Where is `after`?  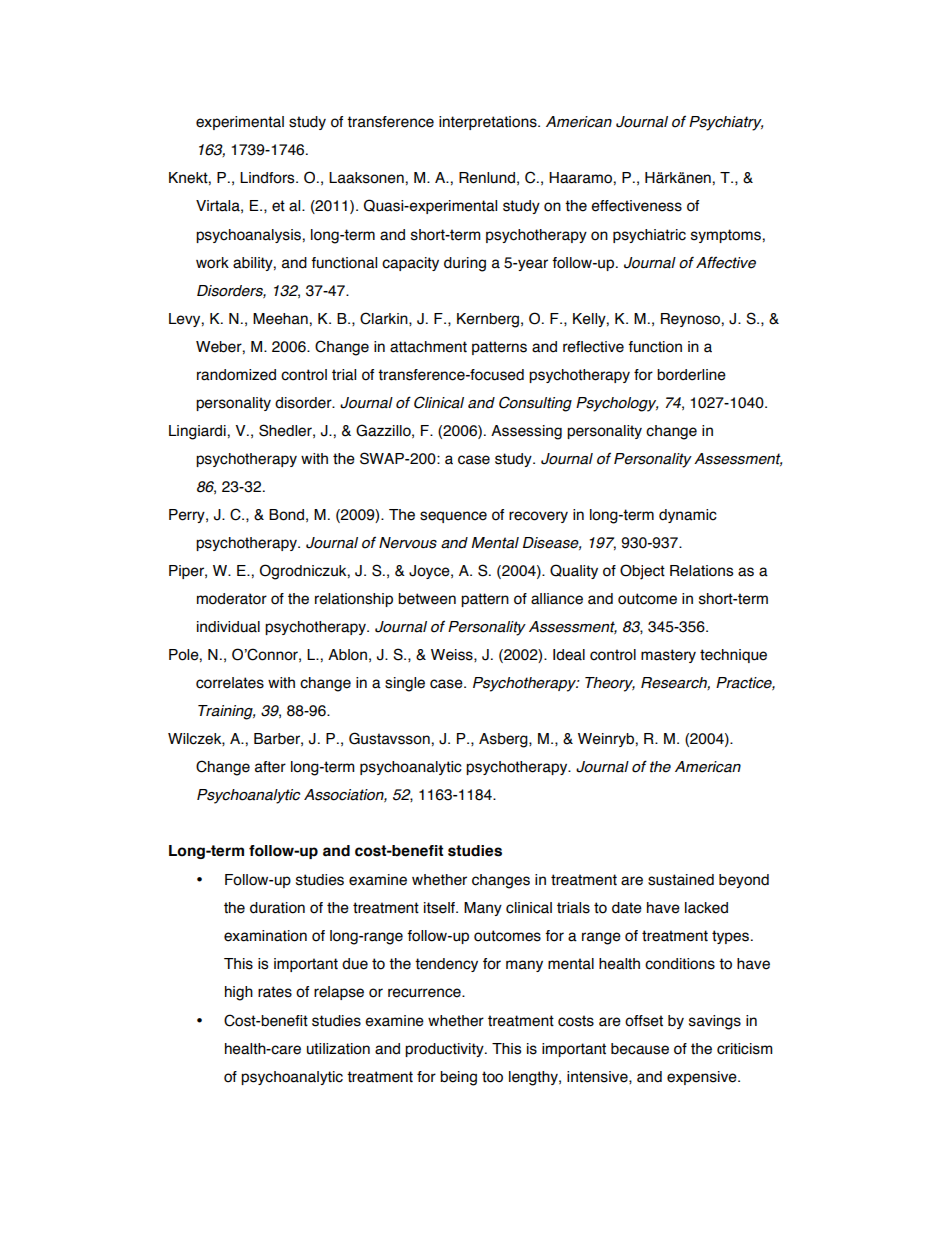
after is located at coordinates (270, 767).
